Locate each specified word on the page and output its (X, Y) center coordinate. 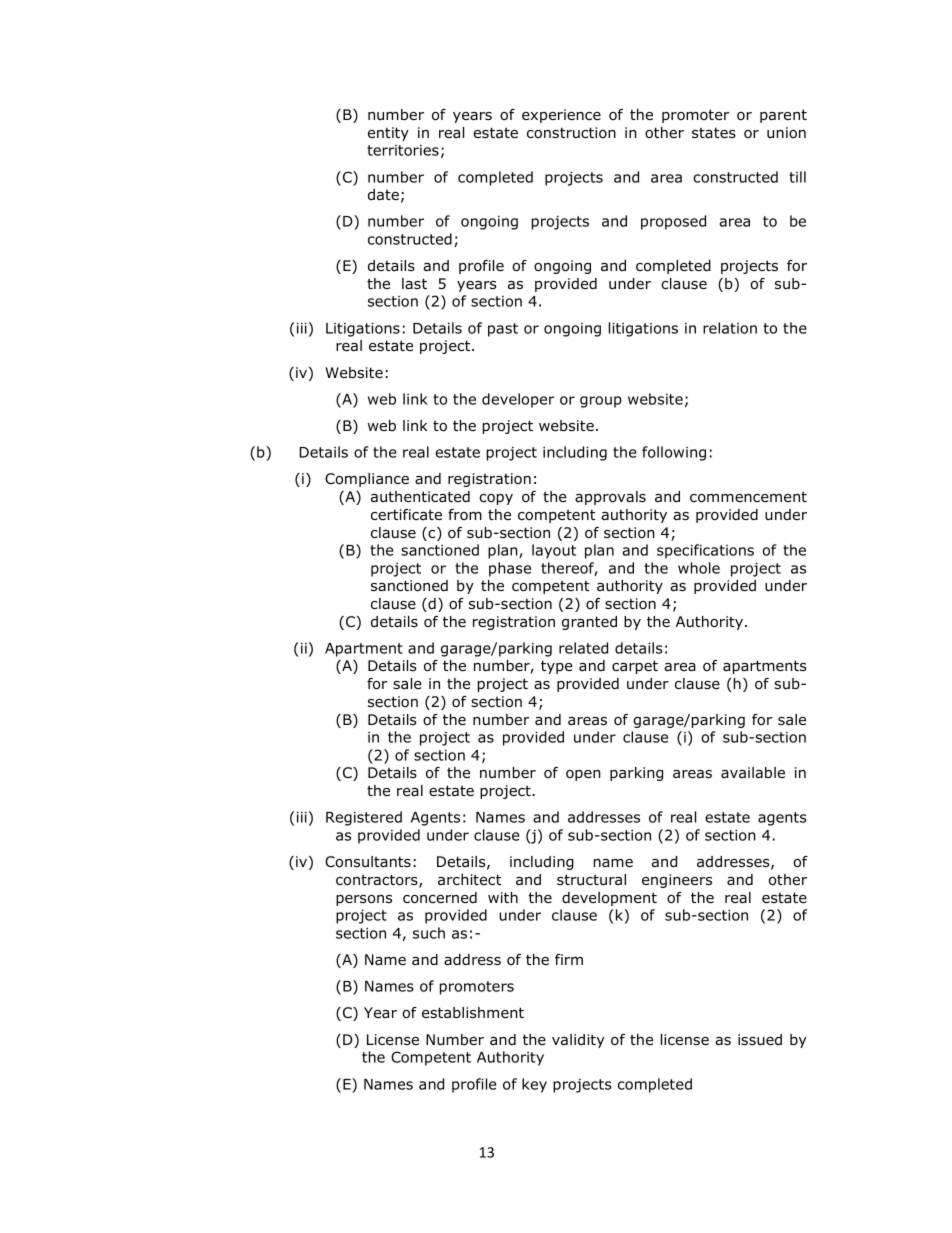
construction (571, 133)
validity (578, 1041)
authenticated (420, 497)
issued (760, 1039)
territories (403, 150)
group (601, 402)
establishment (473, 1013)
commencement (748, 497)
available (753, 773)
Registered (364, 818)
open (583, 775)
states (714, 132)
